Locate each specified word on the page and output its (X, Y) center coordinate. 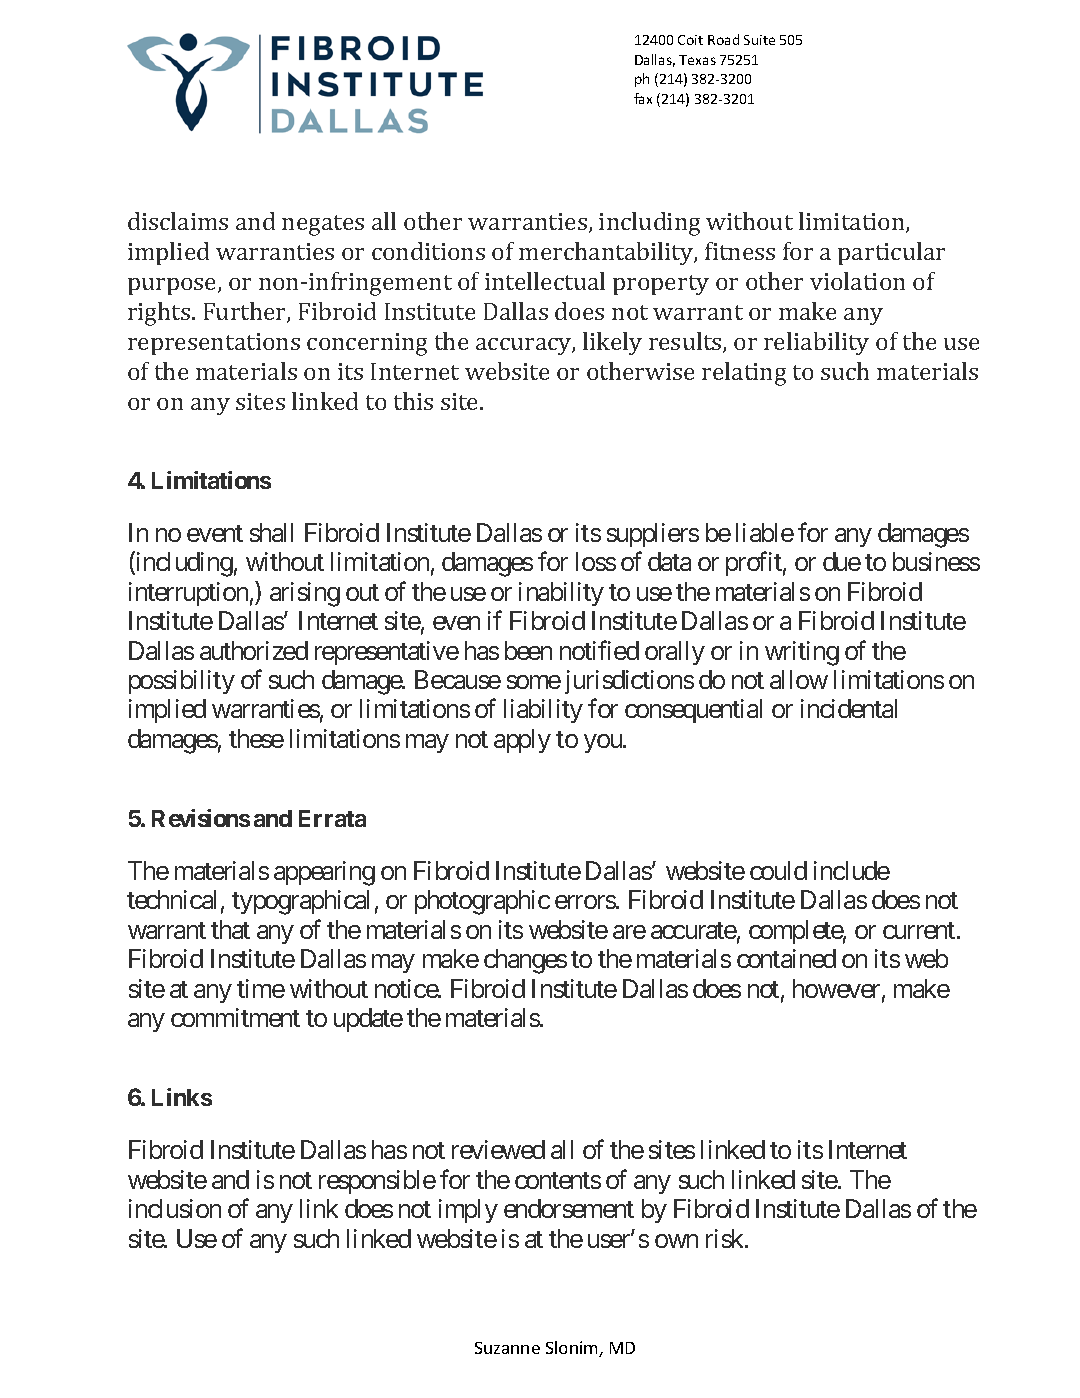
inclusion (175, 1208)
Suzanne (507, 1348)
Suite (759, 40)
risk (726, 1238)
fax (643, 98)
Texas (697, 60)
